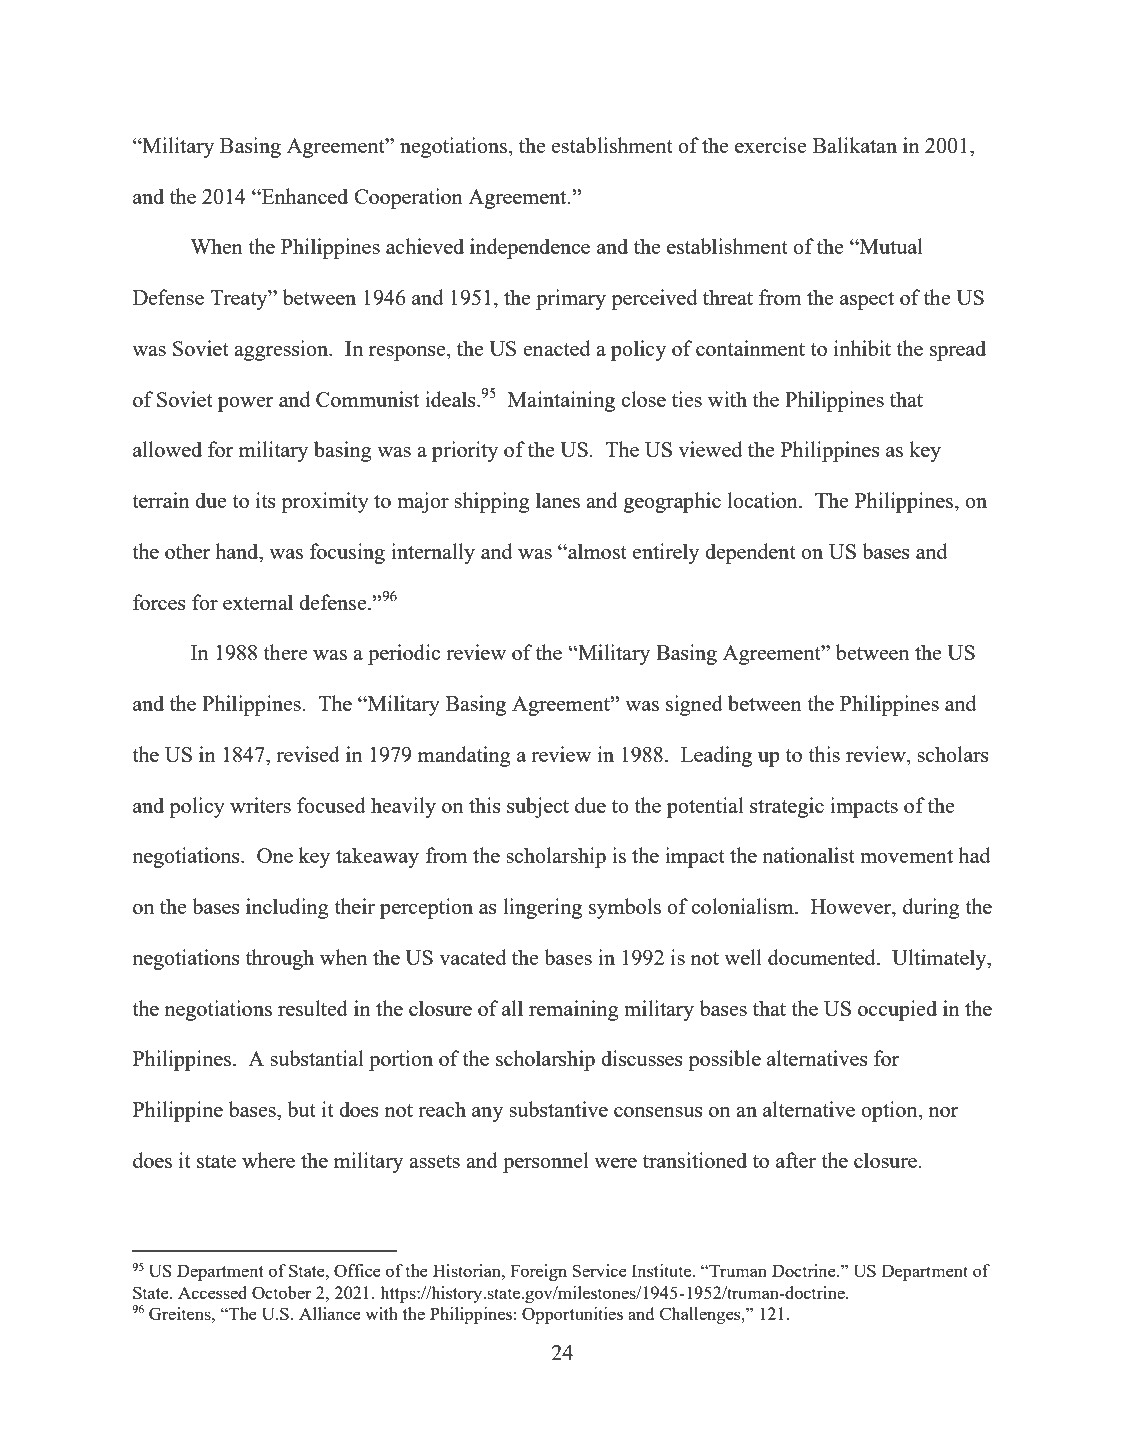  Describe the element at coordinates (538, 1272) in the document. I see `Foreign` at that location.
